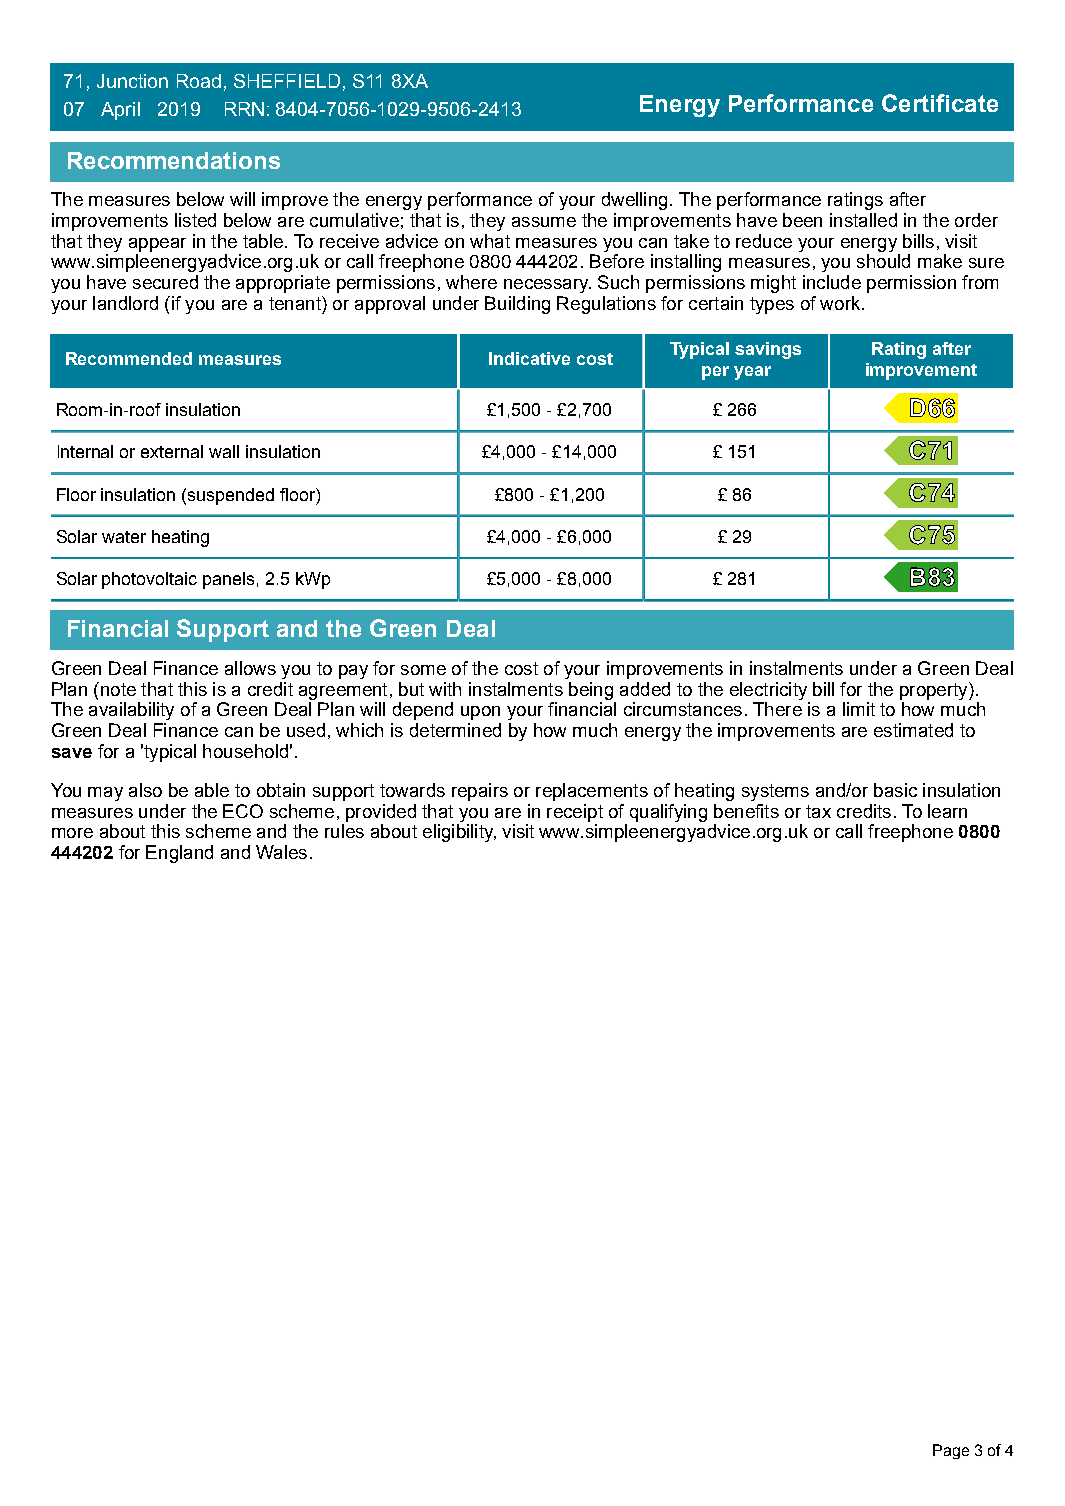 The width and height of the page is (1065, 1506). Describe the element at coordinates (818, 811) in the page. I see `tax` at that location.
